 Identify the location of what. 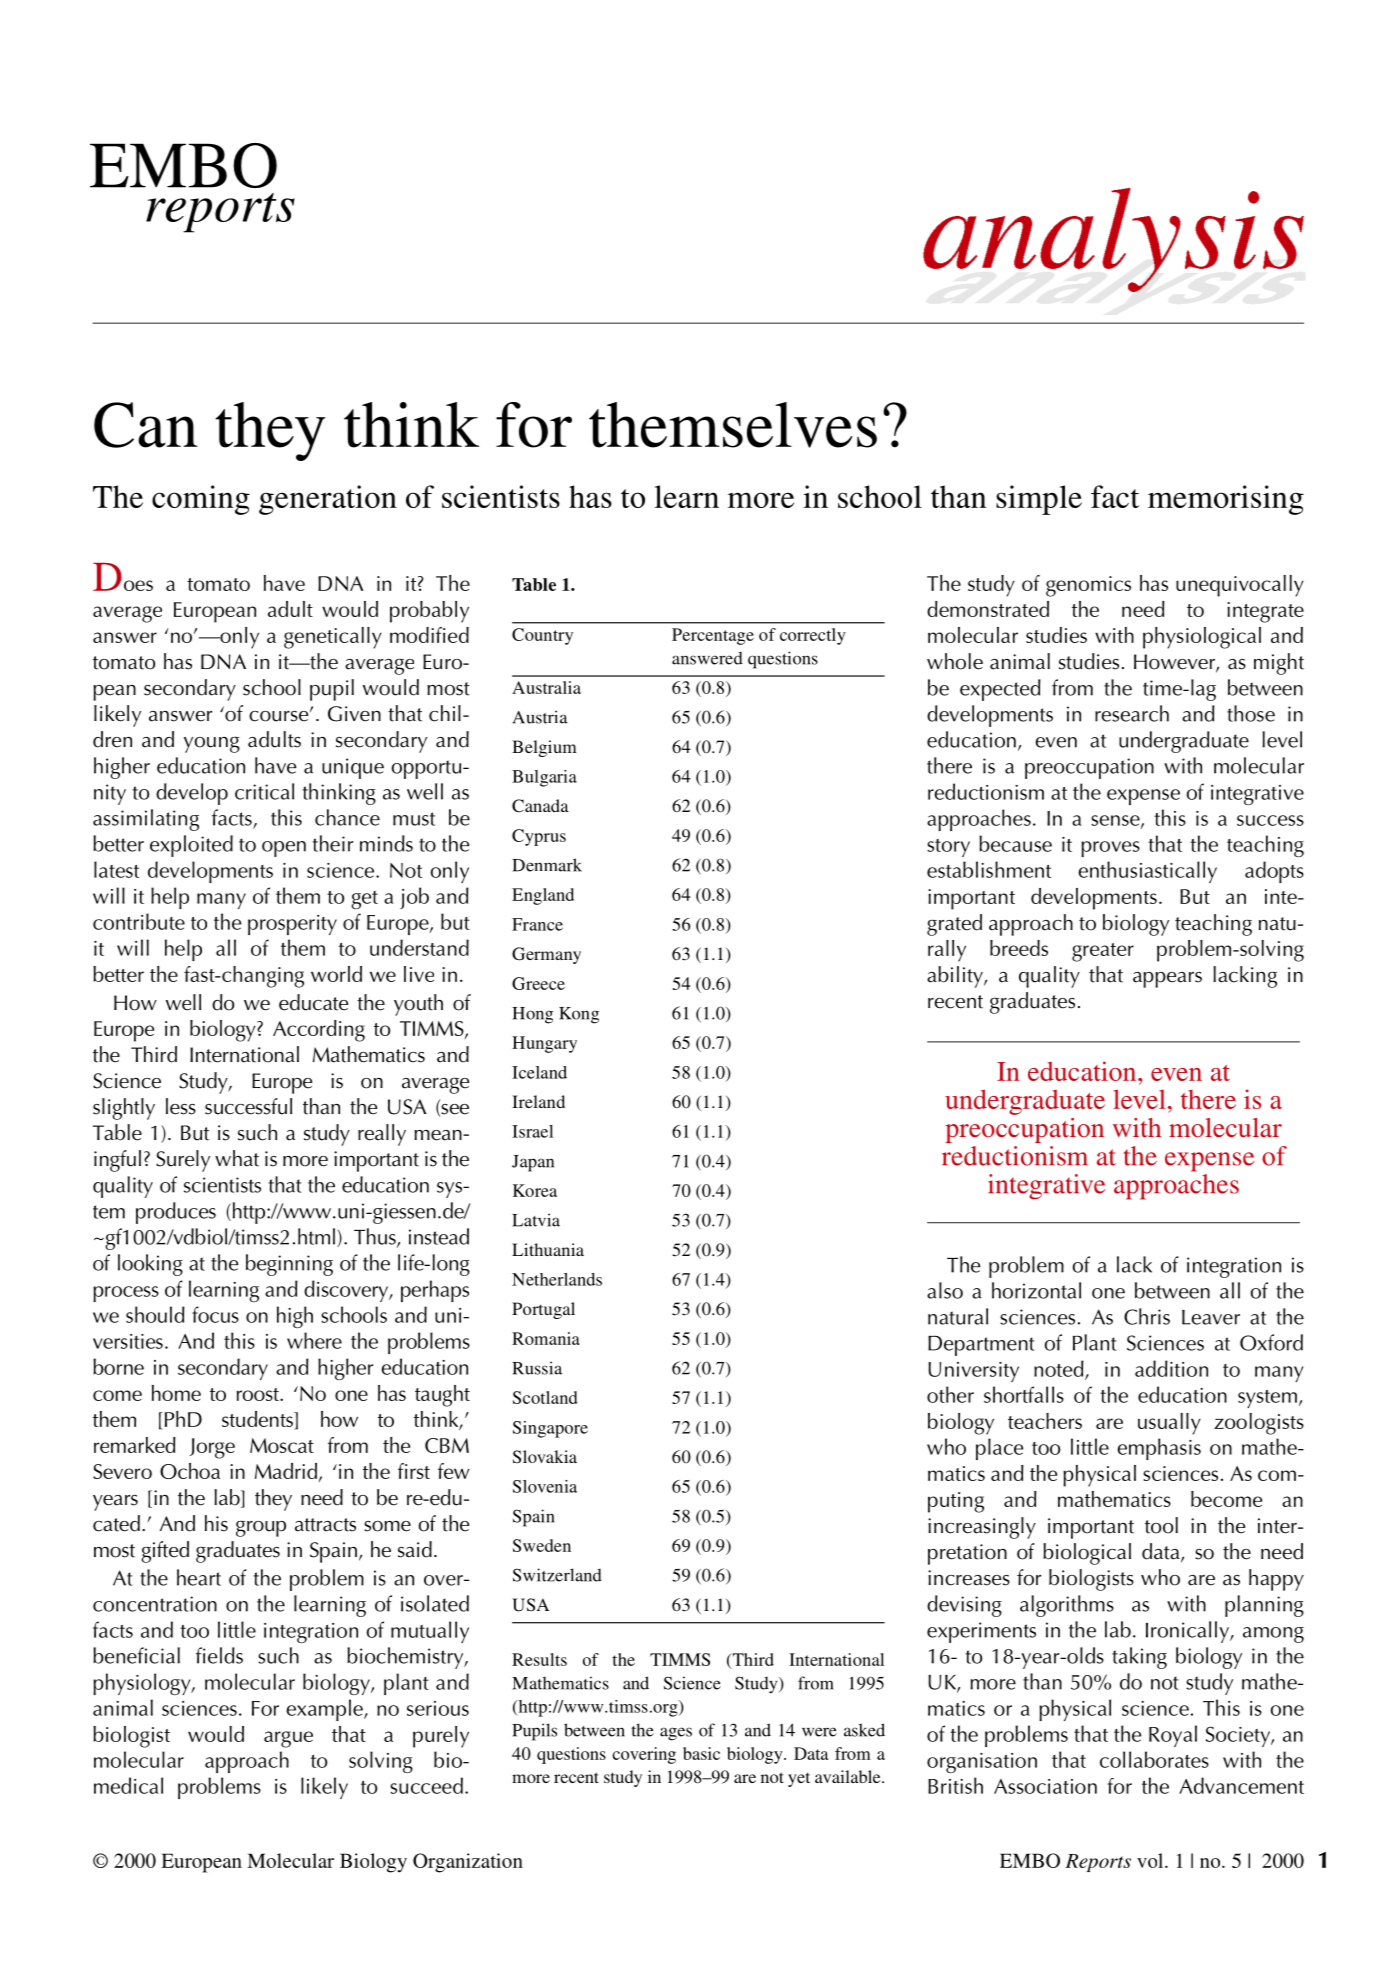
(237, 1158).
